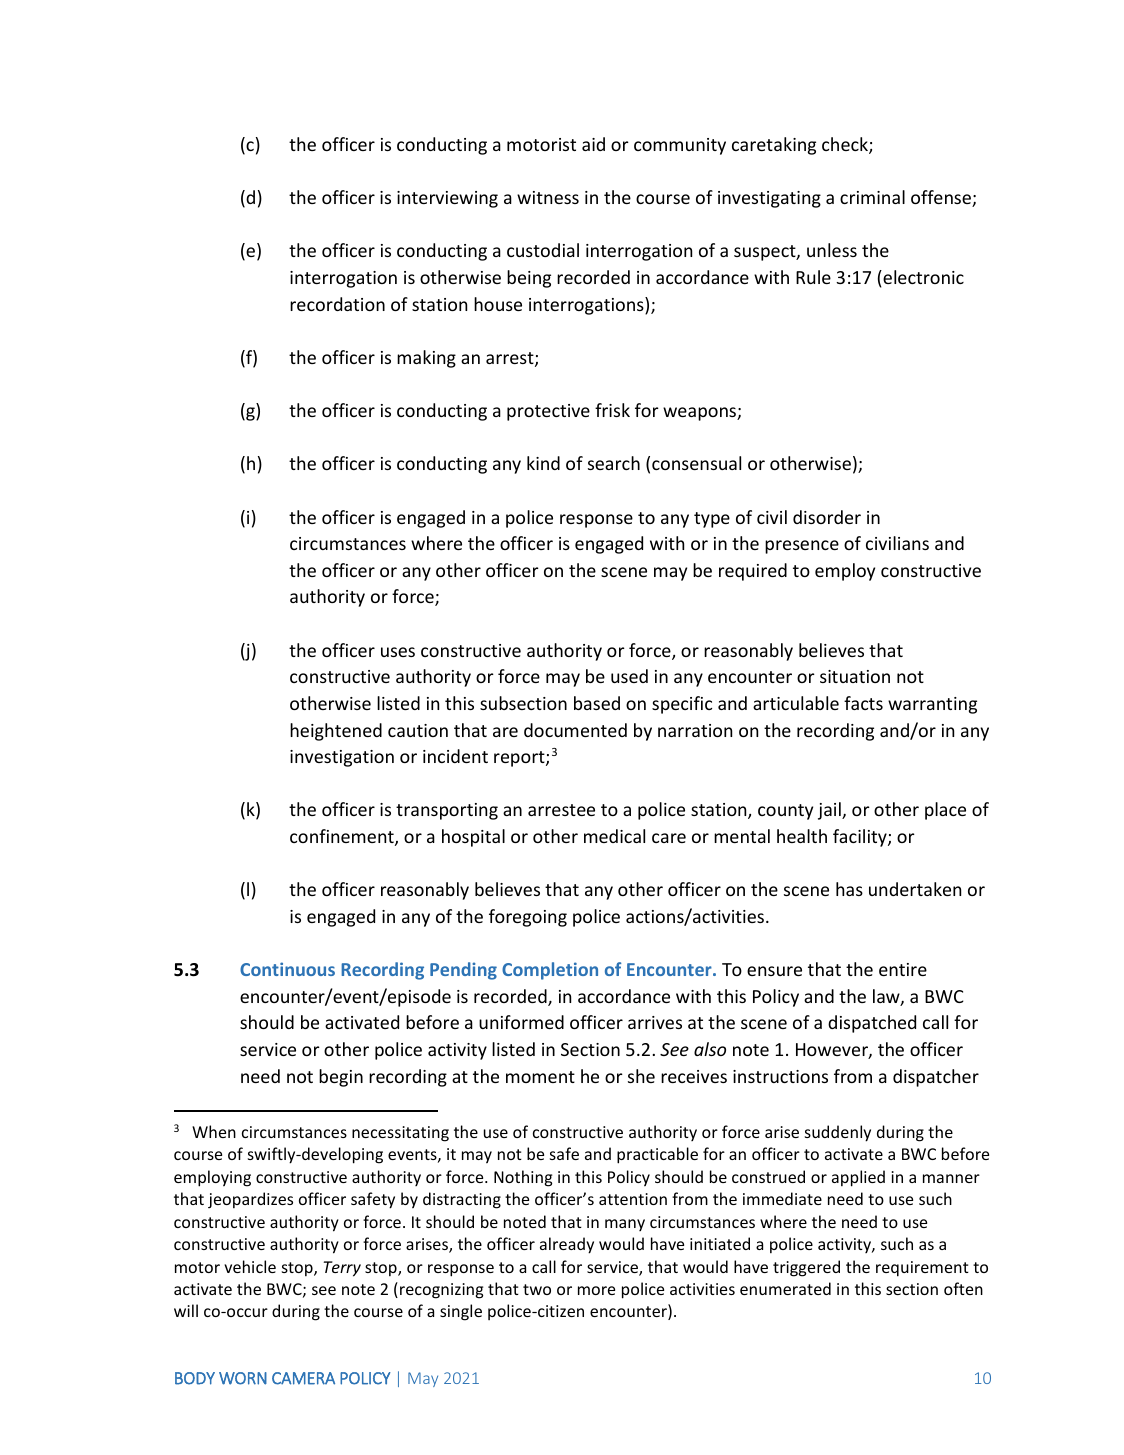 This image has width=1124, height=1455. What do you see at coordinates (341, 1078) in the image?
I see `begin` at bounding box center [341, 1078].
